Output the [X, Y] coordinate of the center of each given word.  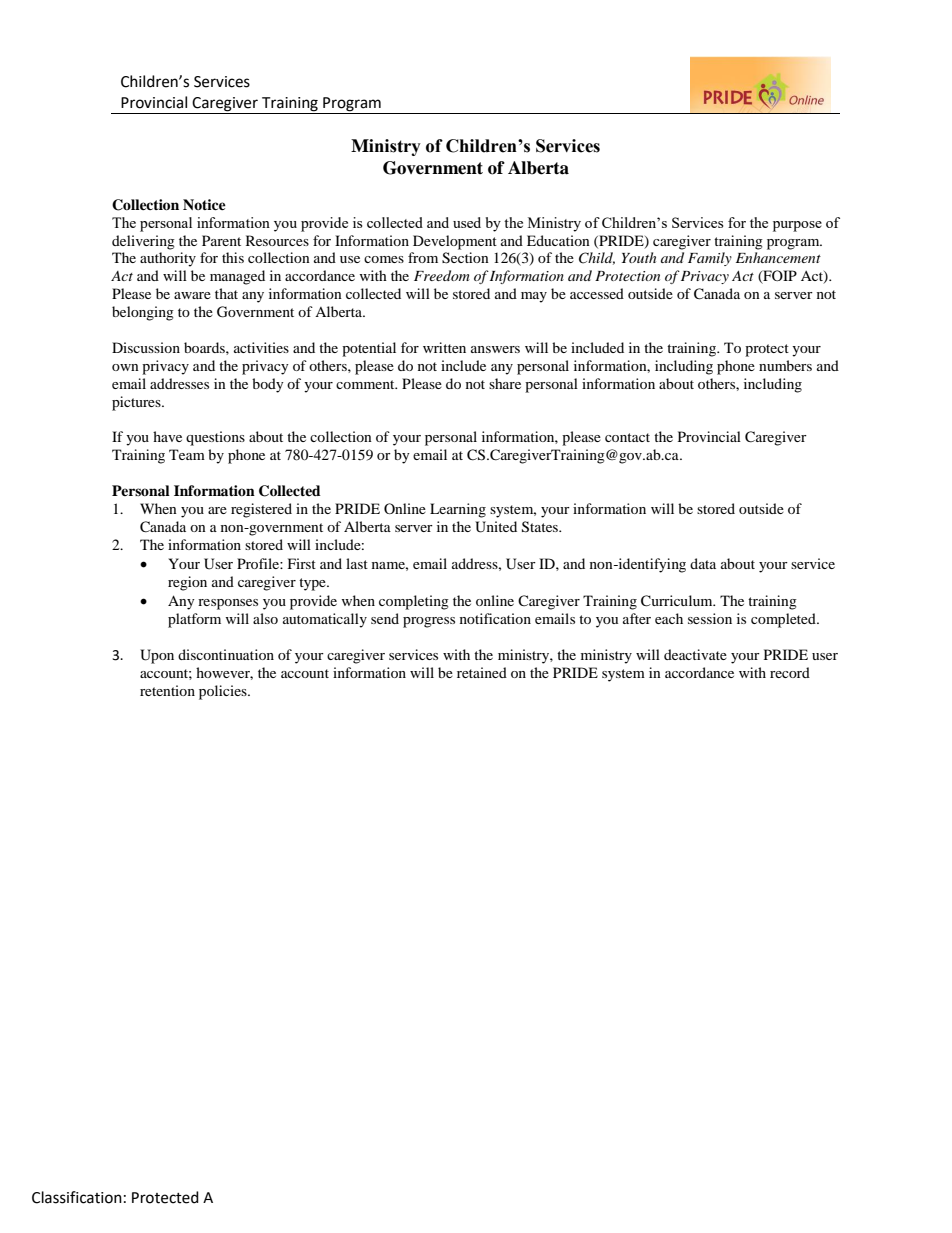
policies [224, 692]
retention [167, 690]
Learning [458, 510]
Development [455, 242]
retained [482, 672]
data [703, 563]
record [790, 672]
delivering [143, 242]
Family [710, 259]
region [187, 583]
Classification [77, 1197]
